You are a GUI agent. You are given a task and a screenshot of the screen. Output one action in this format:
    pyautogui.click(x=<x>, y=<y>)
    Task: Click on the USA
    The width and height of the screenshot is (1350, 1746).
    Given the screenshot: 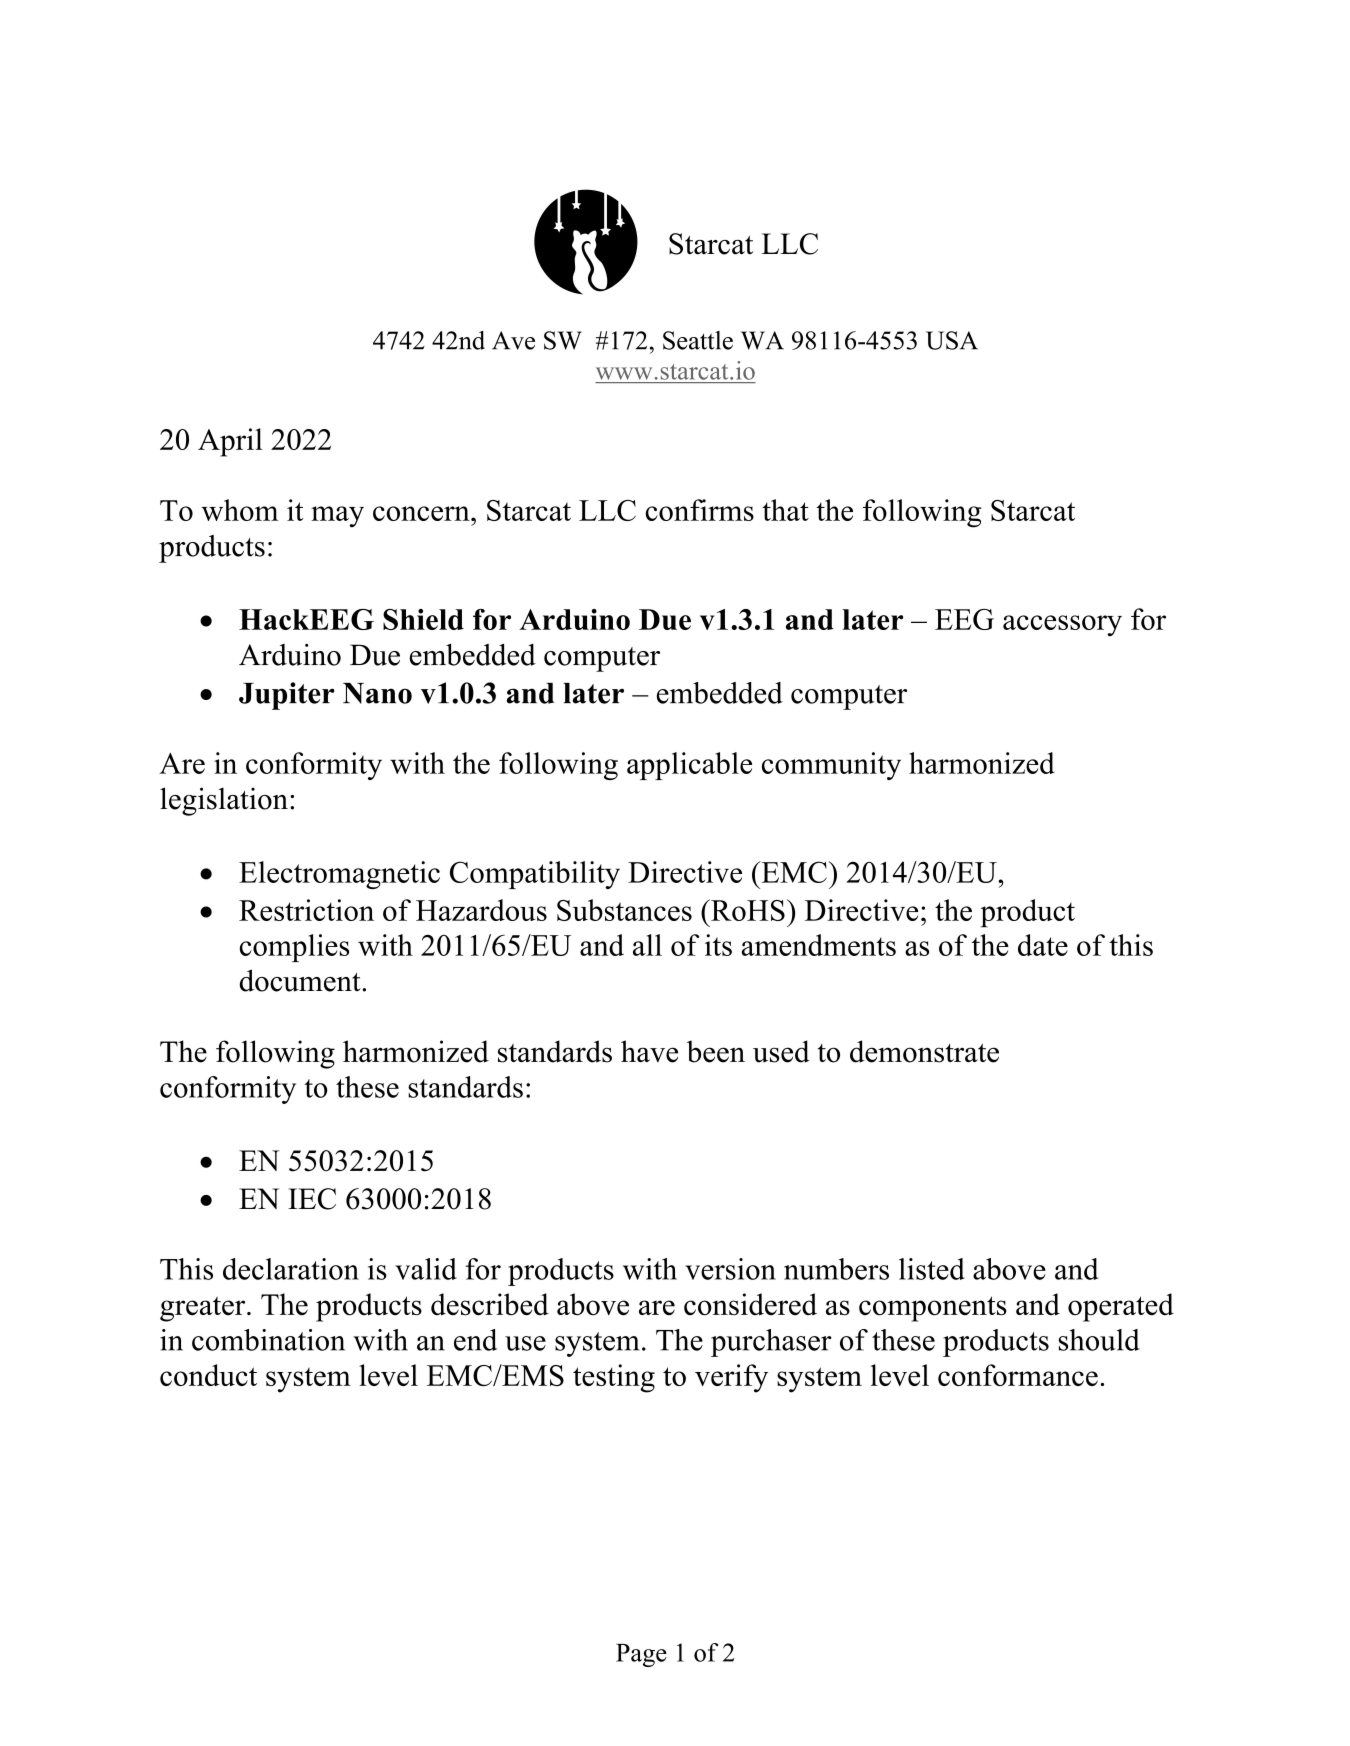 What is the action you would take?
    pyautogui.click(x=952, y=340)
